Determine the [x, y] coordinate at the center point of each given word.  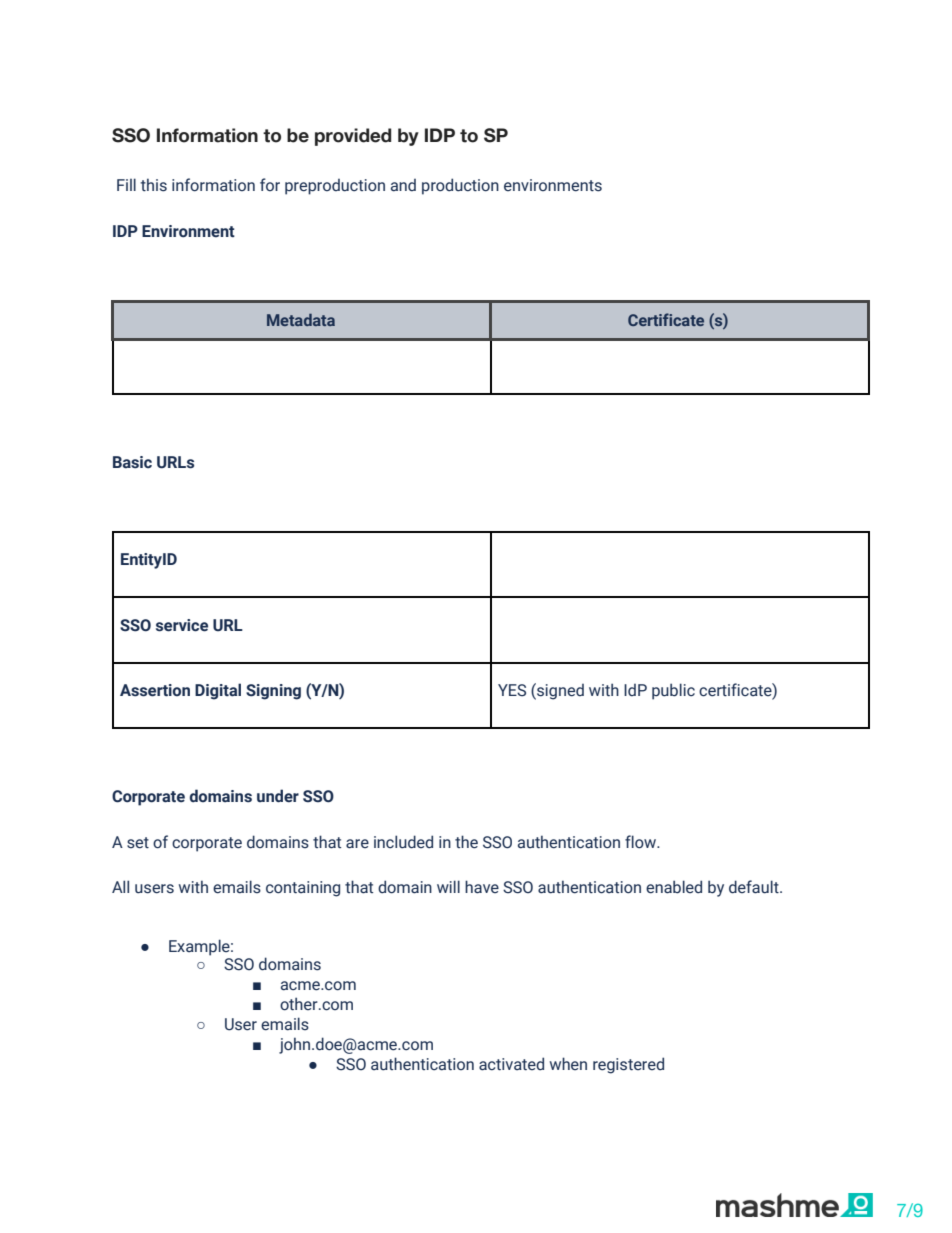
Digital [218, 691]
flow [642, 842]
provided [353, 137]
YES [512, 690]
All [120, 886]
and [403, 185]
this [154, 185]
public [673, 691]
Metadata [301, 320]
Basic [132, 462]
